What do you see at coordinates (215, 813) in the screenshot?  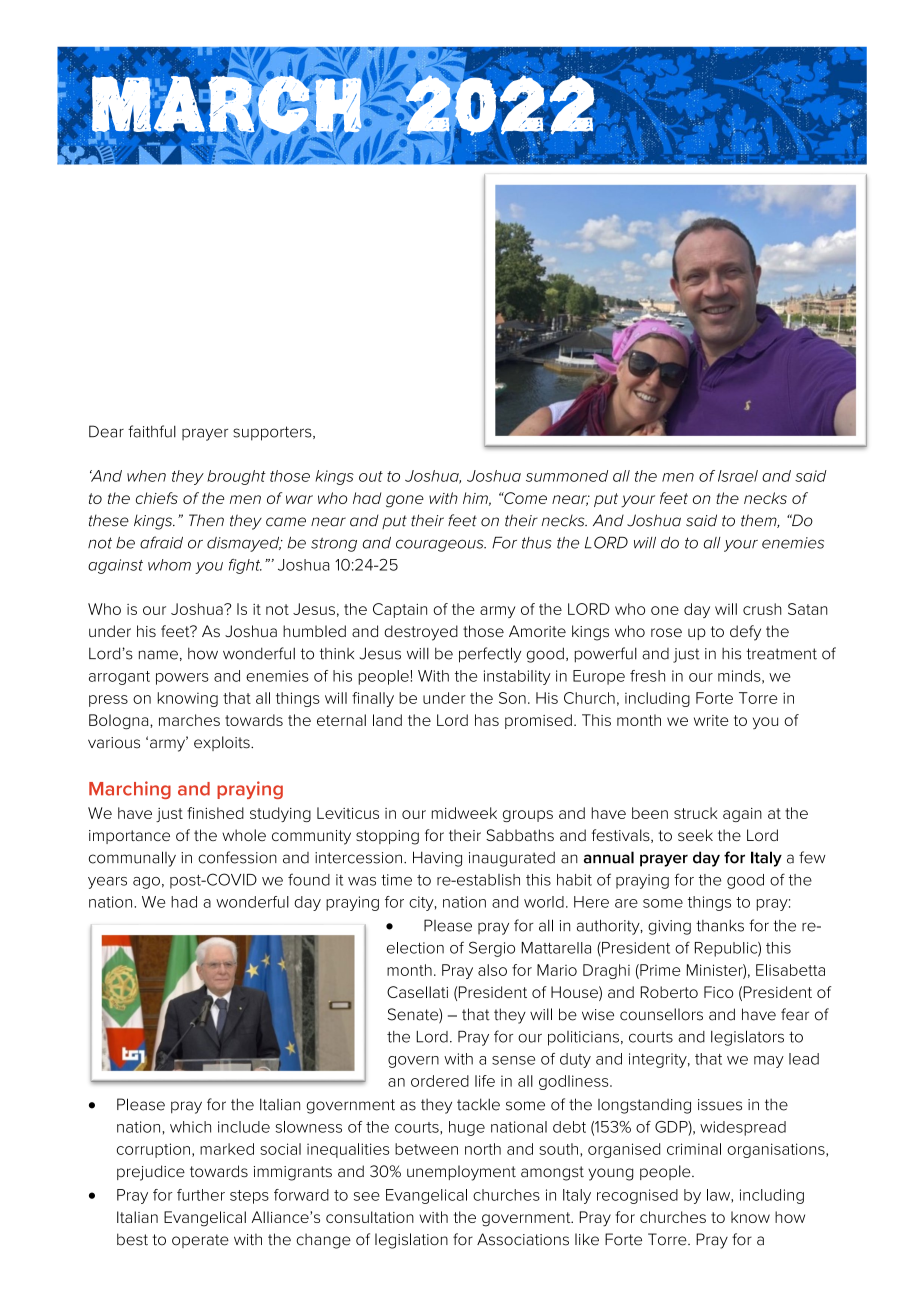 I see `finished` at bounding box center [215, 813].
